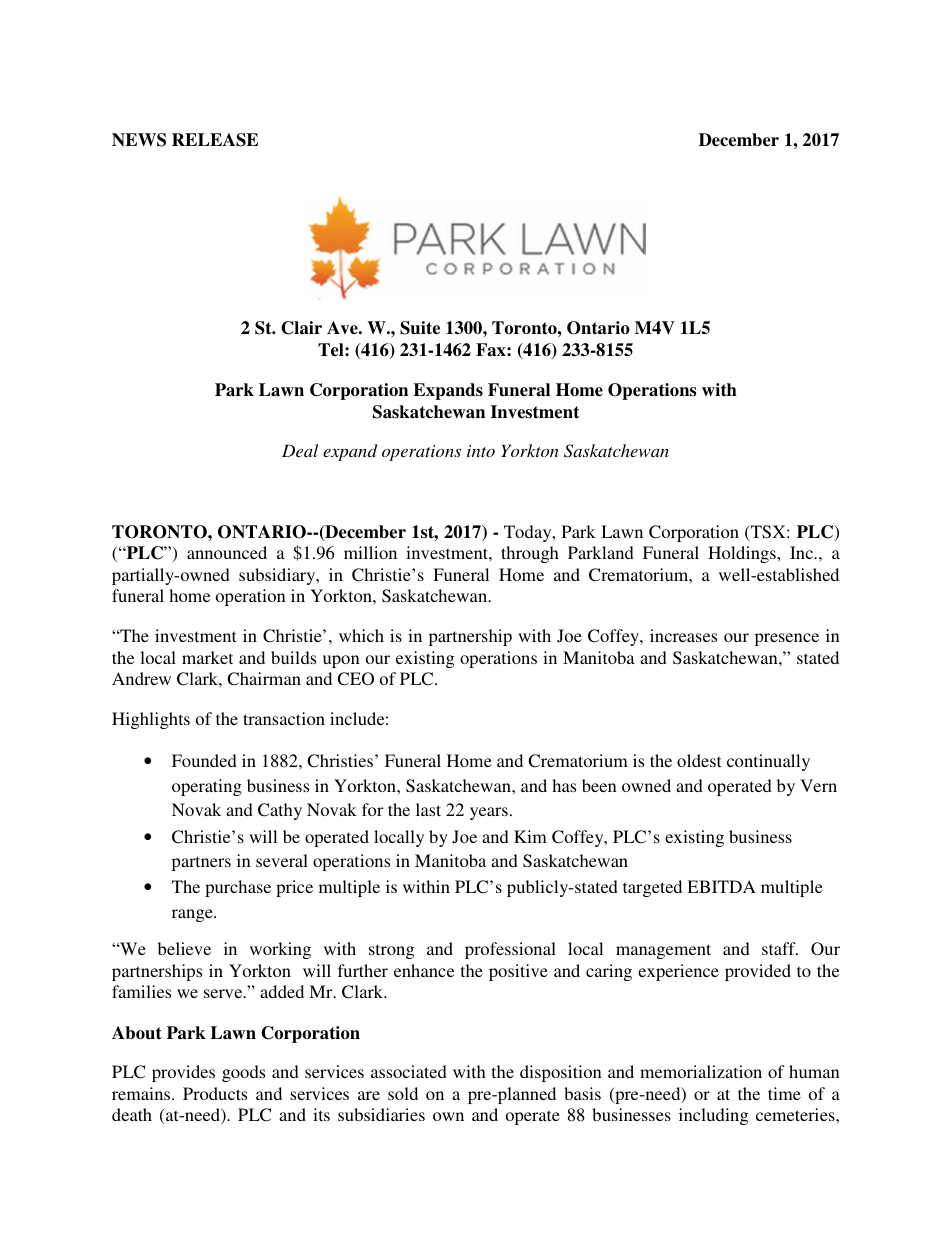 The height and width of the screenshot is (1233, 952). I want to click on continually, so click(768, 762).
